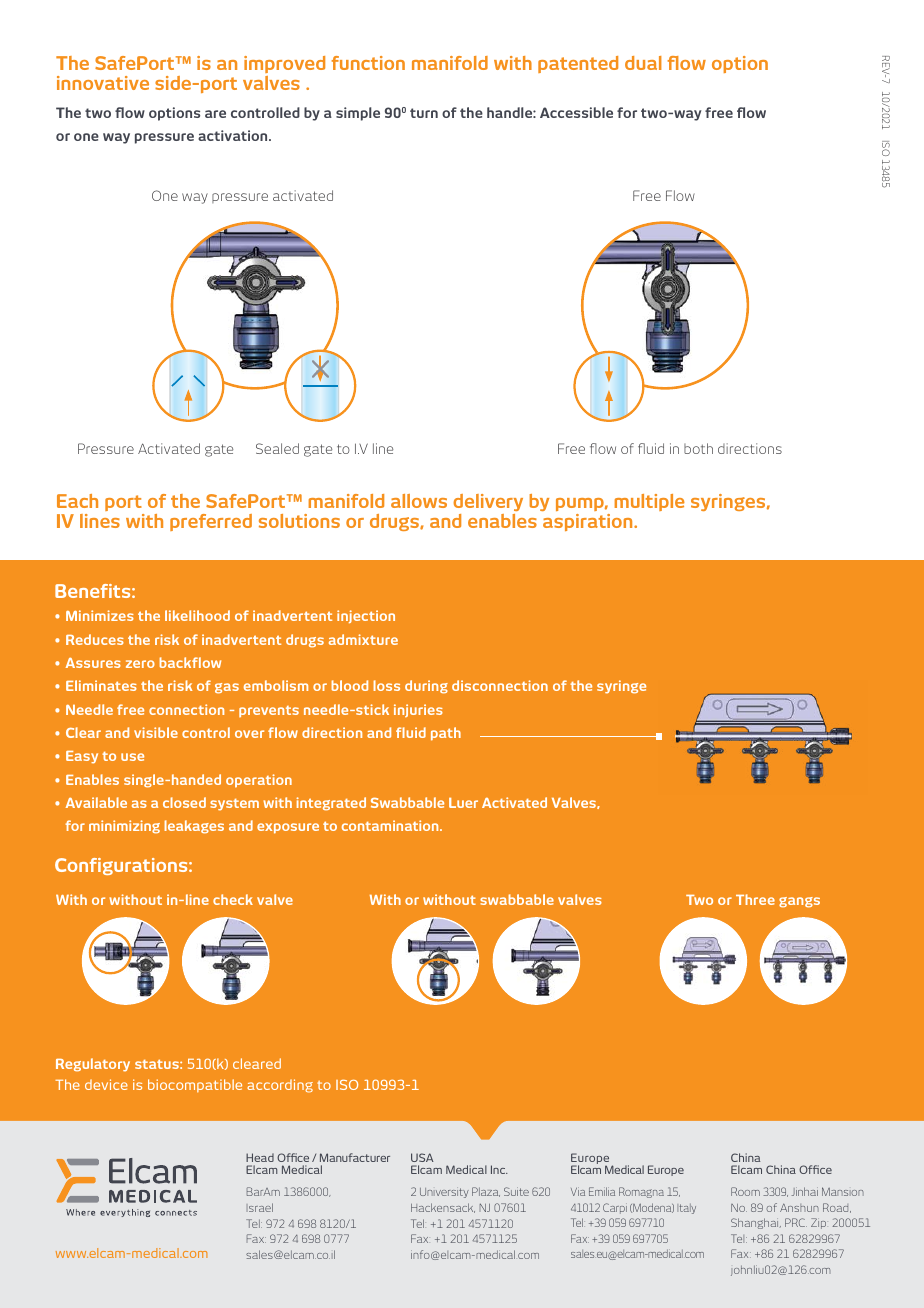 This screenshot has width=924, height=1308. I want to click on contamination, so click(391, 825).
